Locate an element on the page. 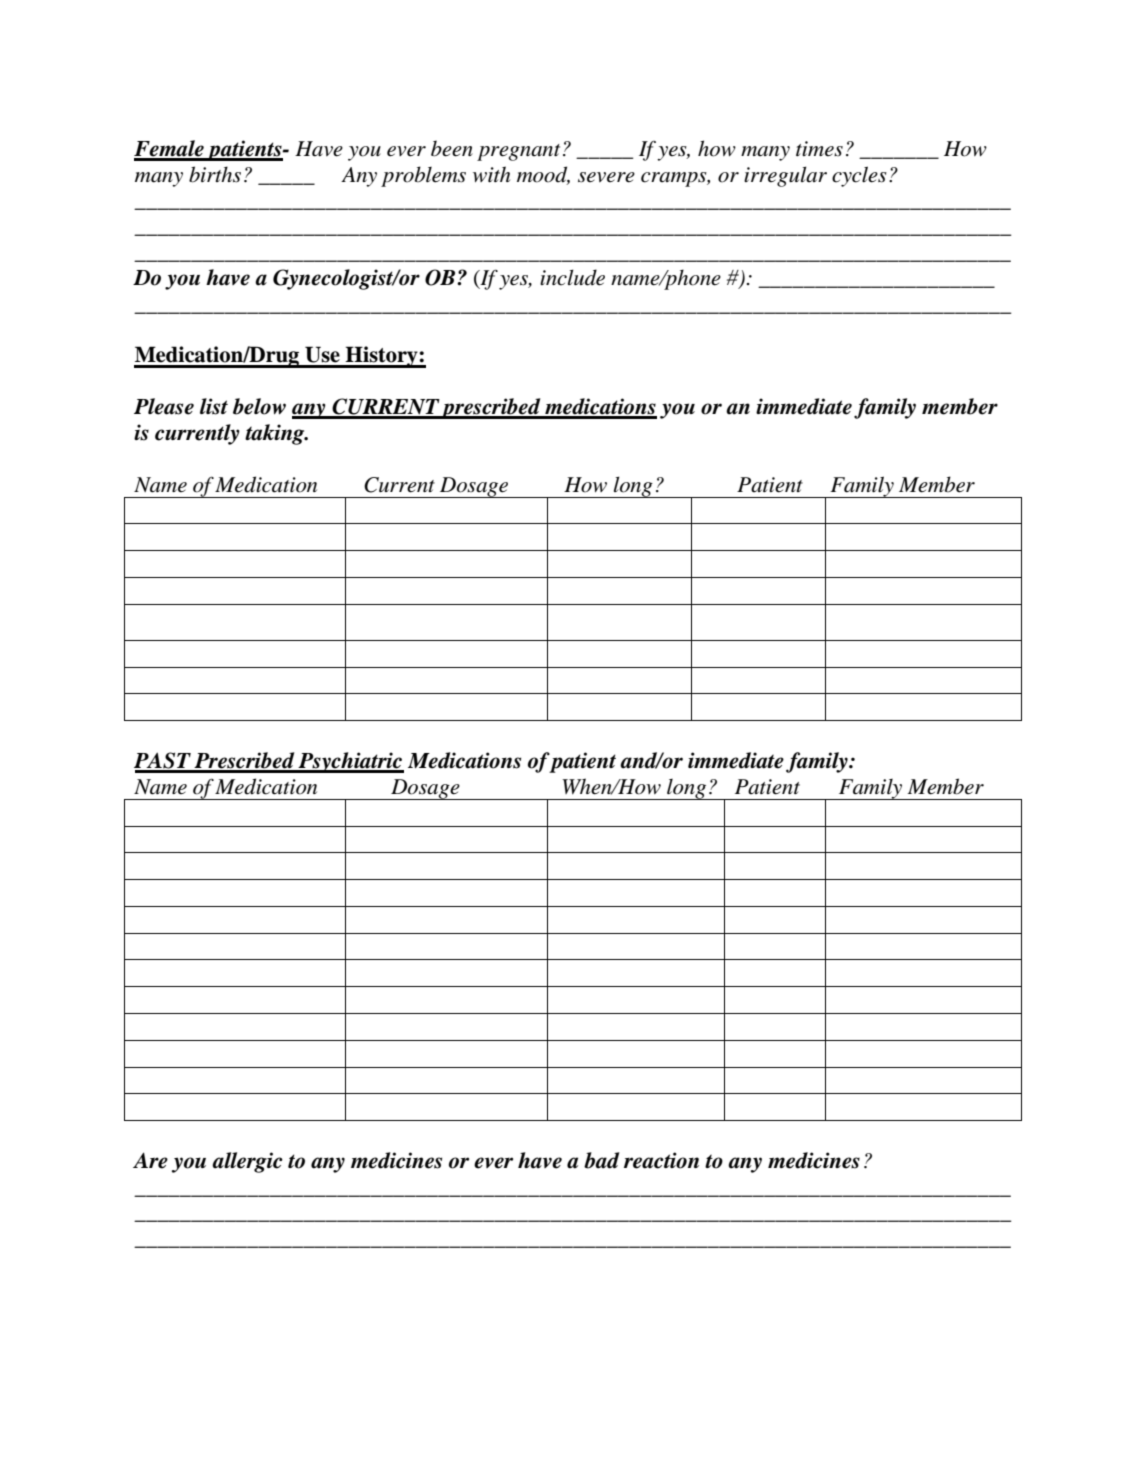 This document has height=1483, width=1146. Psychiatric is located at coordinates (350, 762).
